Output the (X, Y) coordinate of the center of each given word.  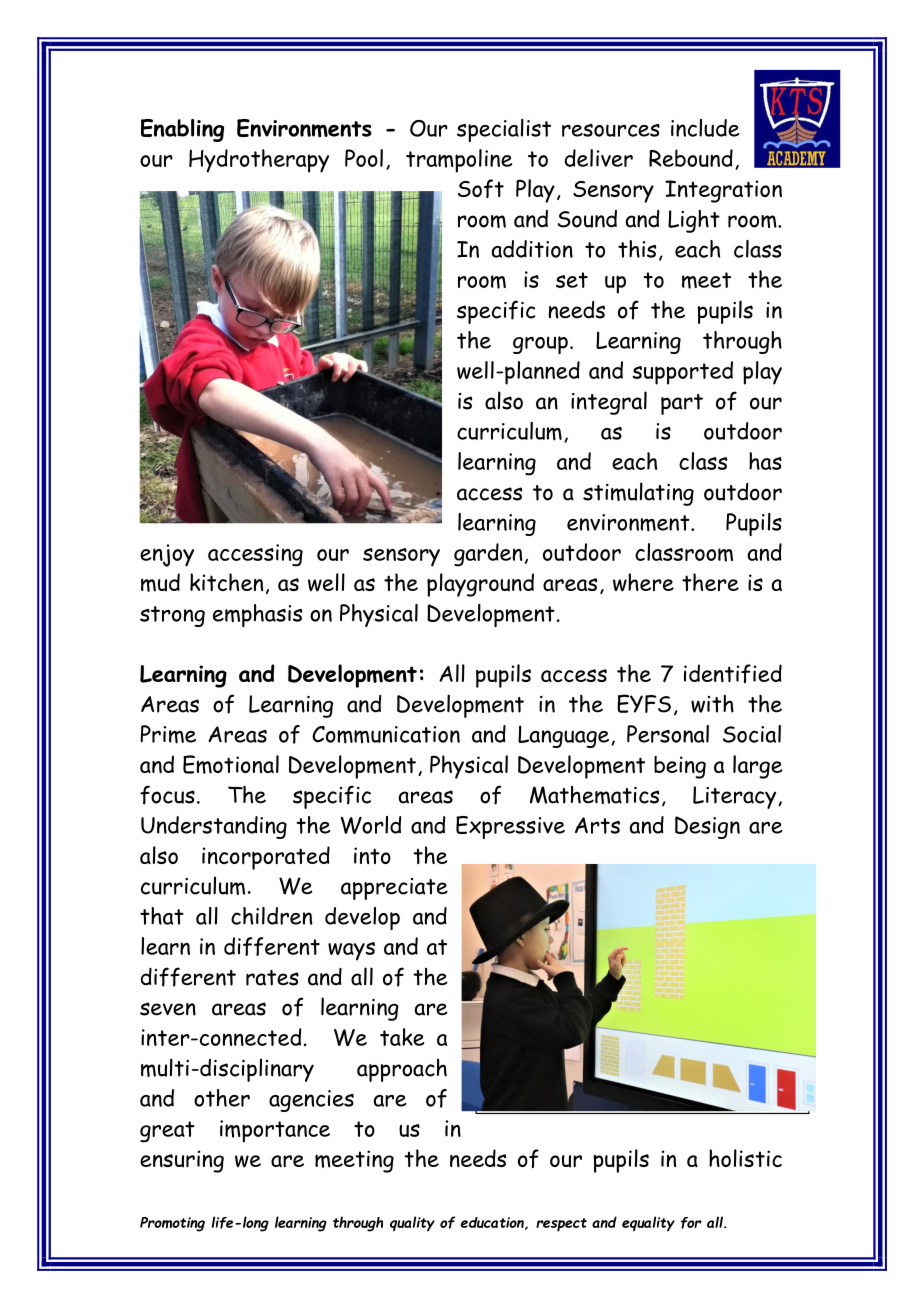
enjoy (167, 555)
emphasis (257, 615)
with (712, 703)
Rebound (691, 158)
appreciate (394, 889)
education (493, 1223)
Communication (386, 735)
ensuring (182, 1161)
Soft (481, 188)
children (271, 916)
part (682, 404)
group (540, 345)
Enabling (182, 130)
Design (707, 827)
